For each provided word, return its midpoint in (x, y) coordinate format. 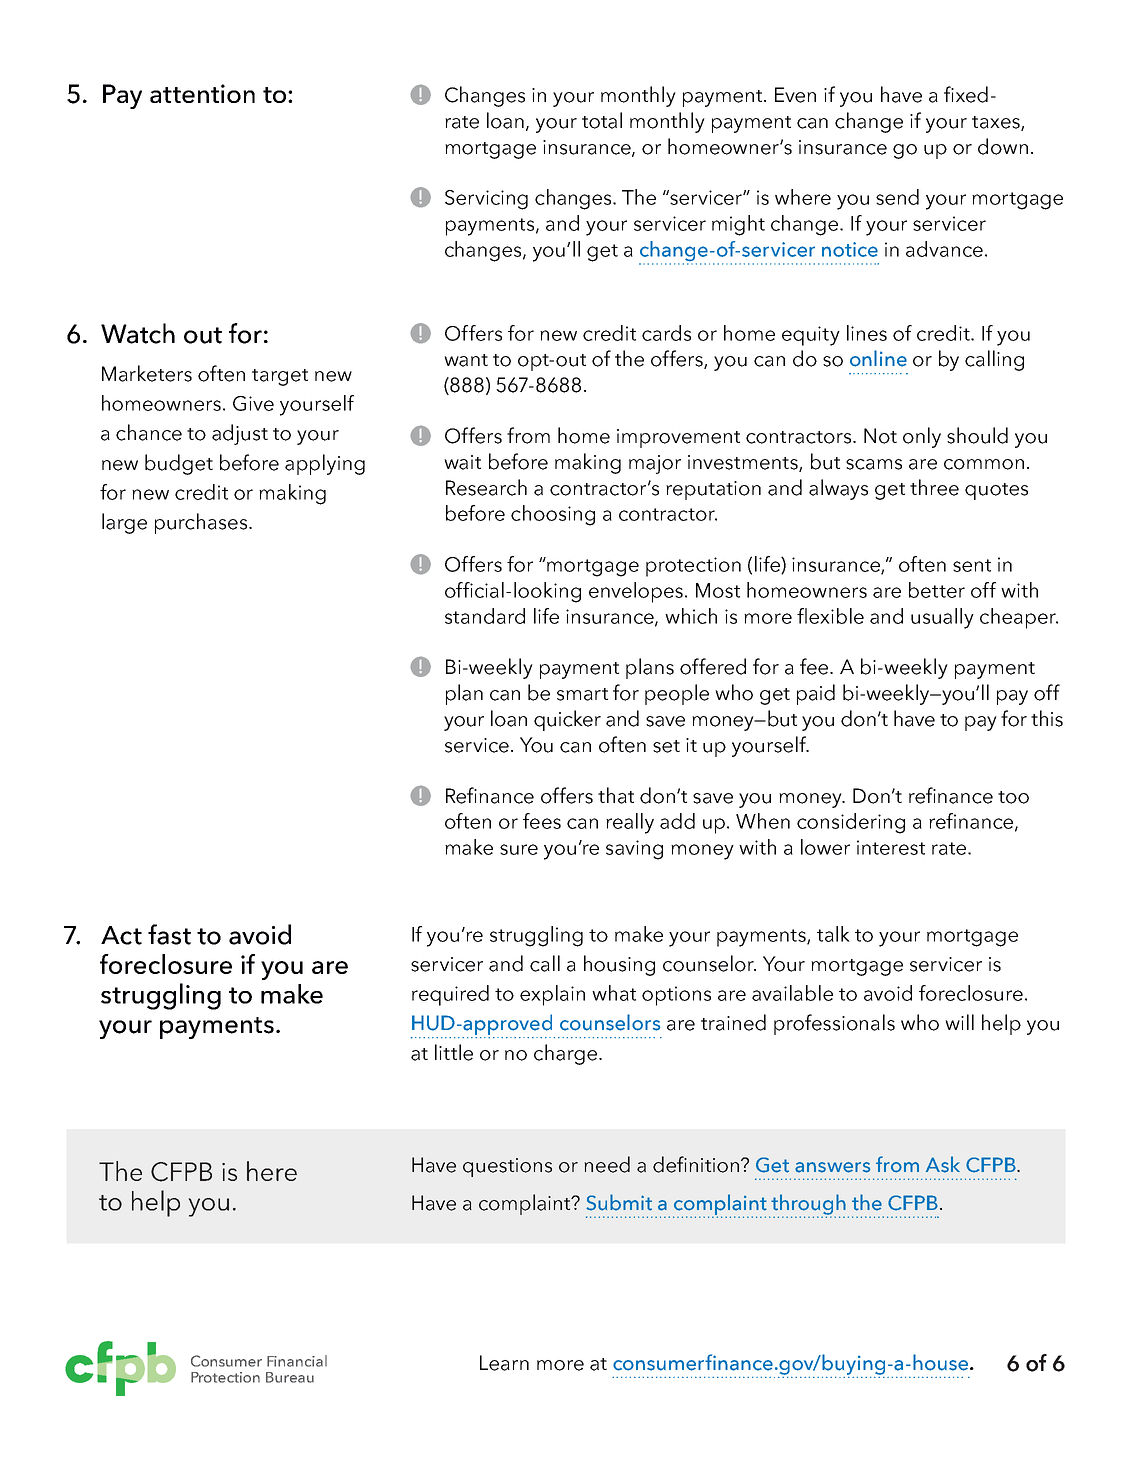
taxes (997, 123)
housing (619, 965)
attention (202, 93)
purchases (202, 523)
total (602, 120)
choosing (553, 515)
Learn (504, 1363)
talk (833, 934)
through (808, 1205)
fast (169, 934)
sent (972, 565)
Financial (297, 1361)
